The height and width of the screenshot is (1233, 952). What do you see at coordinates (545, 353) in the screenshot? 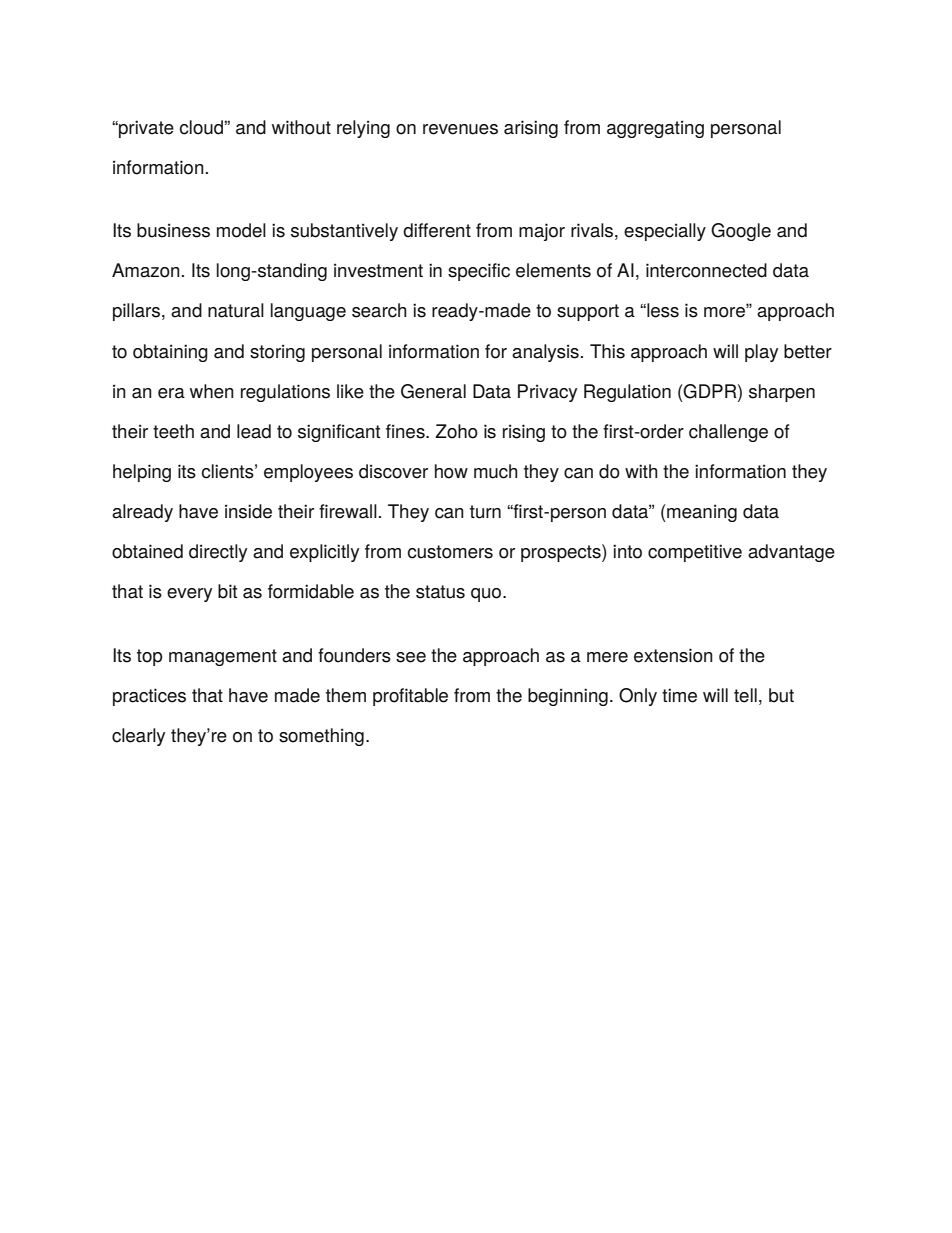
I see `analysis` at bounding box center [545, 353].
